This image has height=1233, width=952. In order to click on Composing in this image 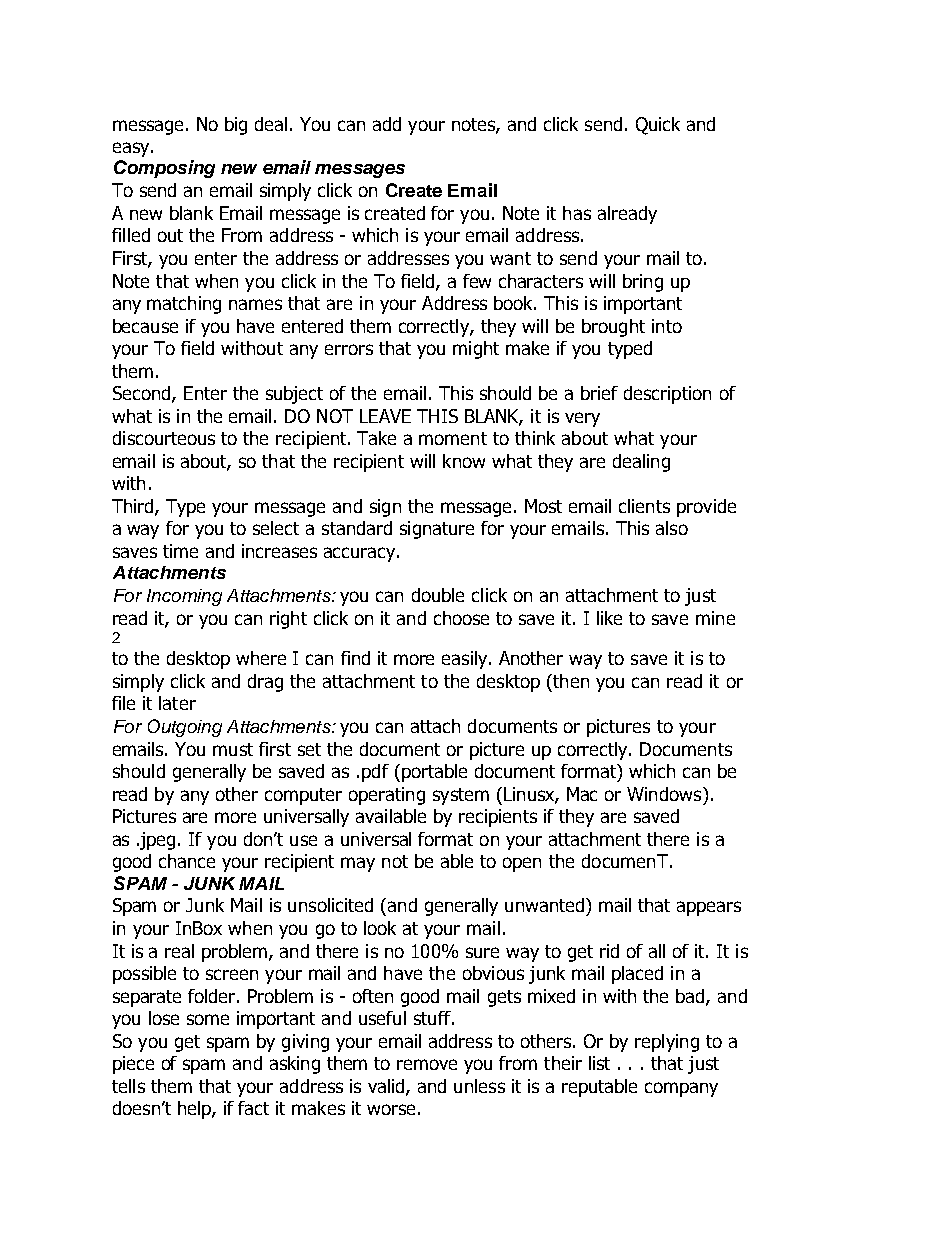, I will do `click(164, 169)`.
